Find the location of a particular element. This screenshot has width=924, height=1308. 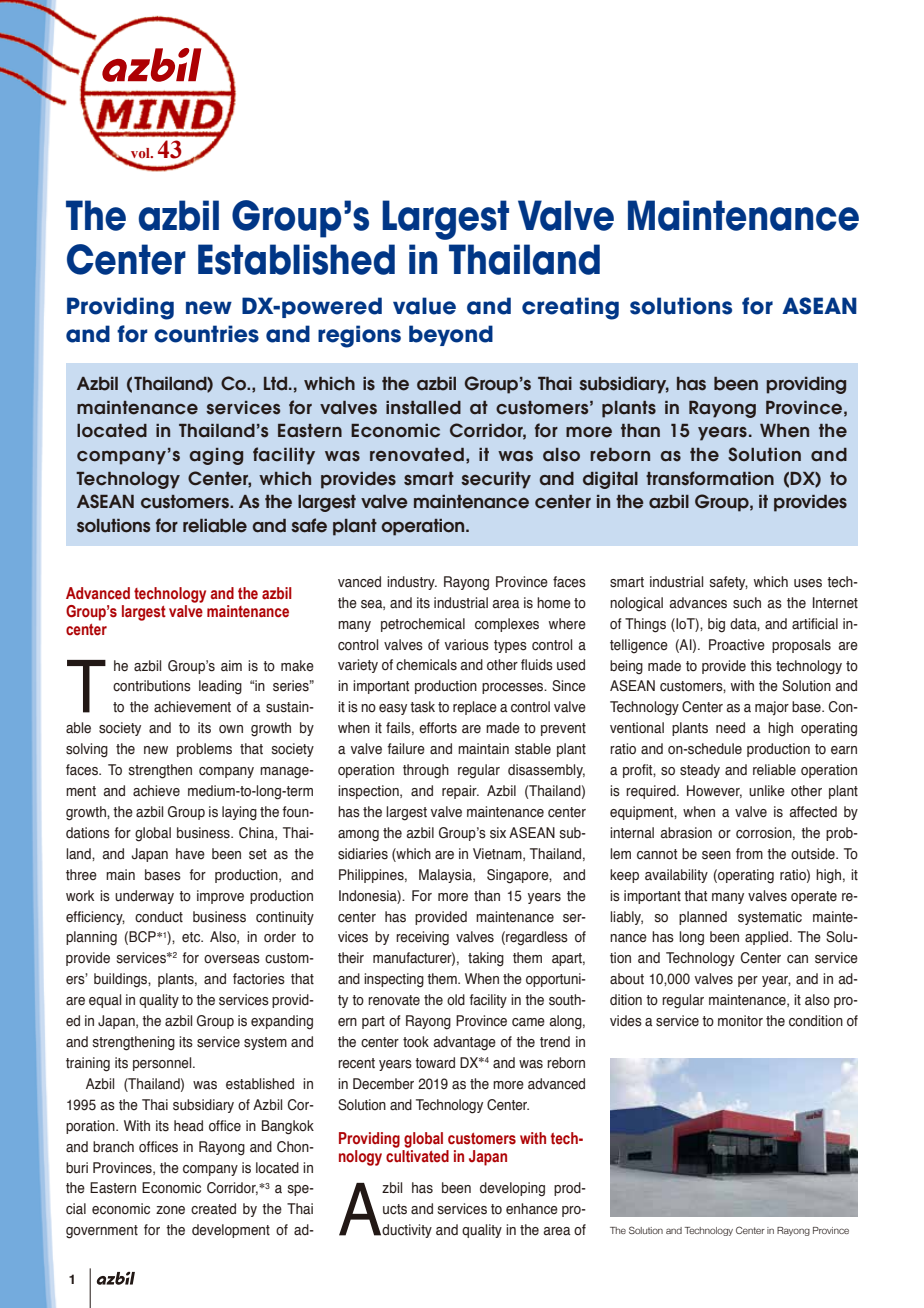

have is located at coordinates (190, 853).
